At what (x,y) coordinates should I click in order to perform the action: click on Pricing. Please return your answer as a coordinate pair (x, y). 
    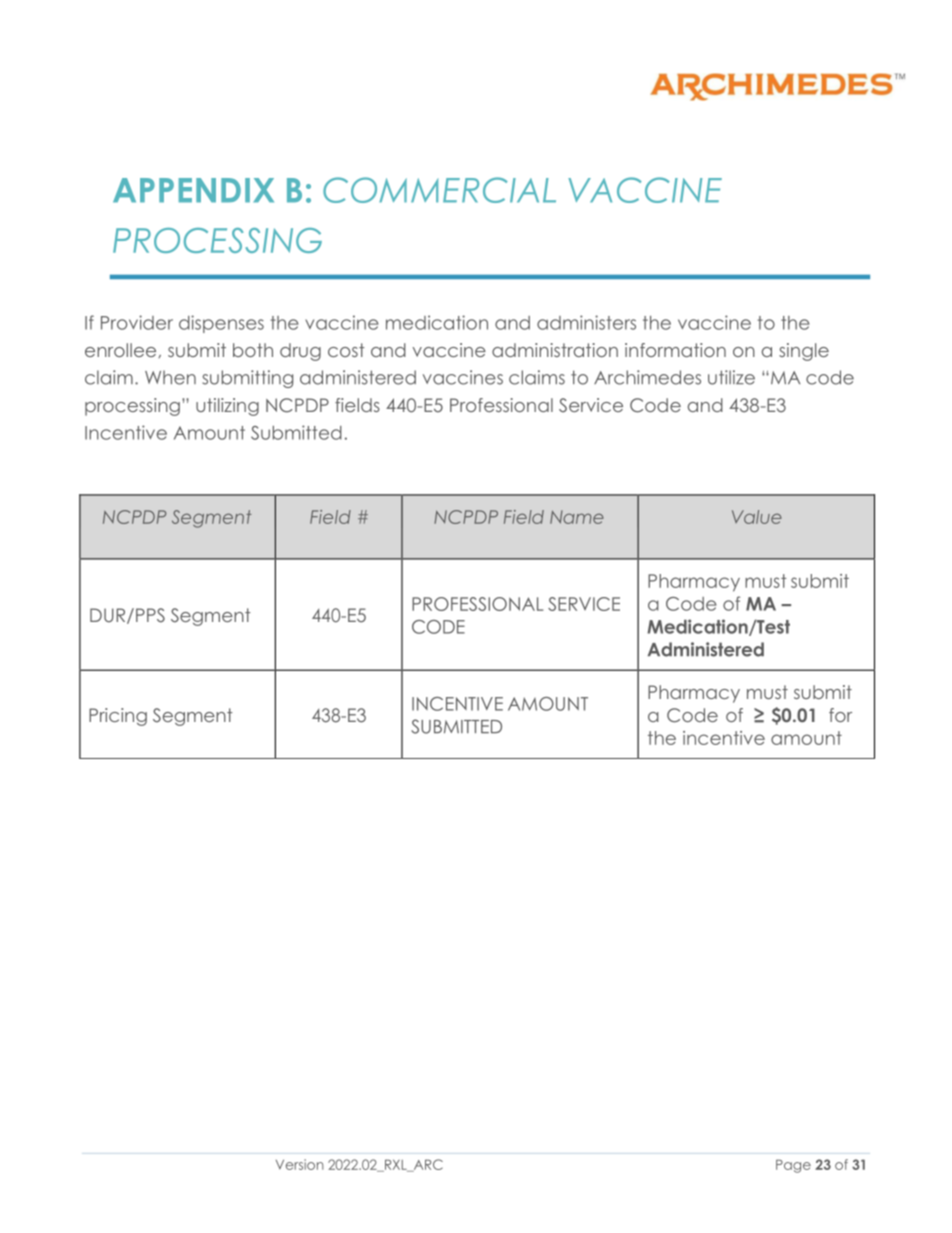
    Looking at the image, I should click on (118, 717).
